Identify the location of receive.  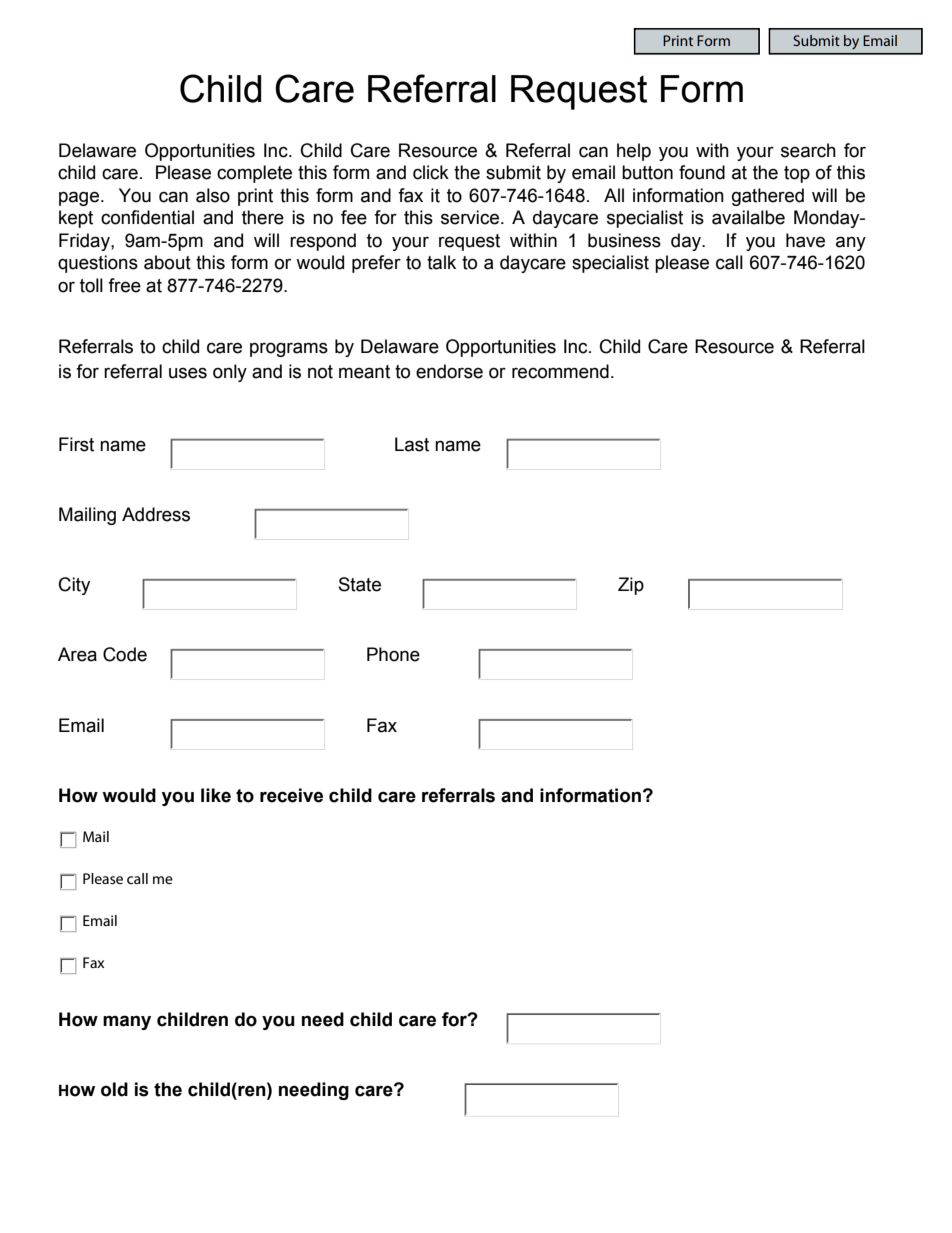
(291, 795).
